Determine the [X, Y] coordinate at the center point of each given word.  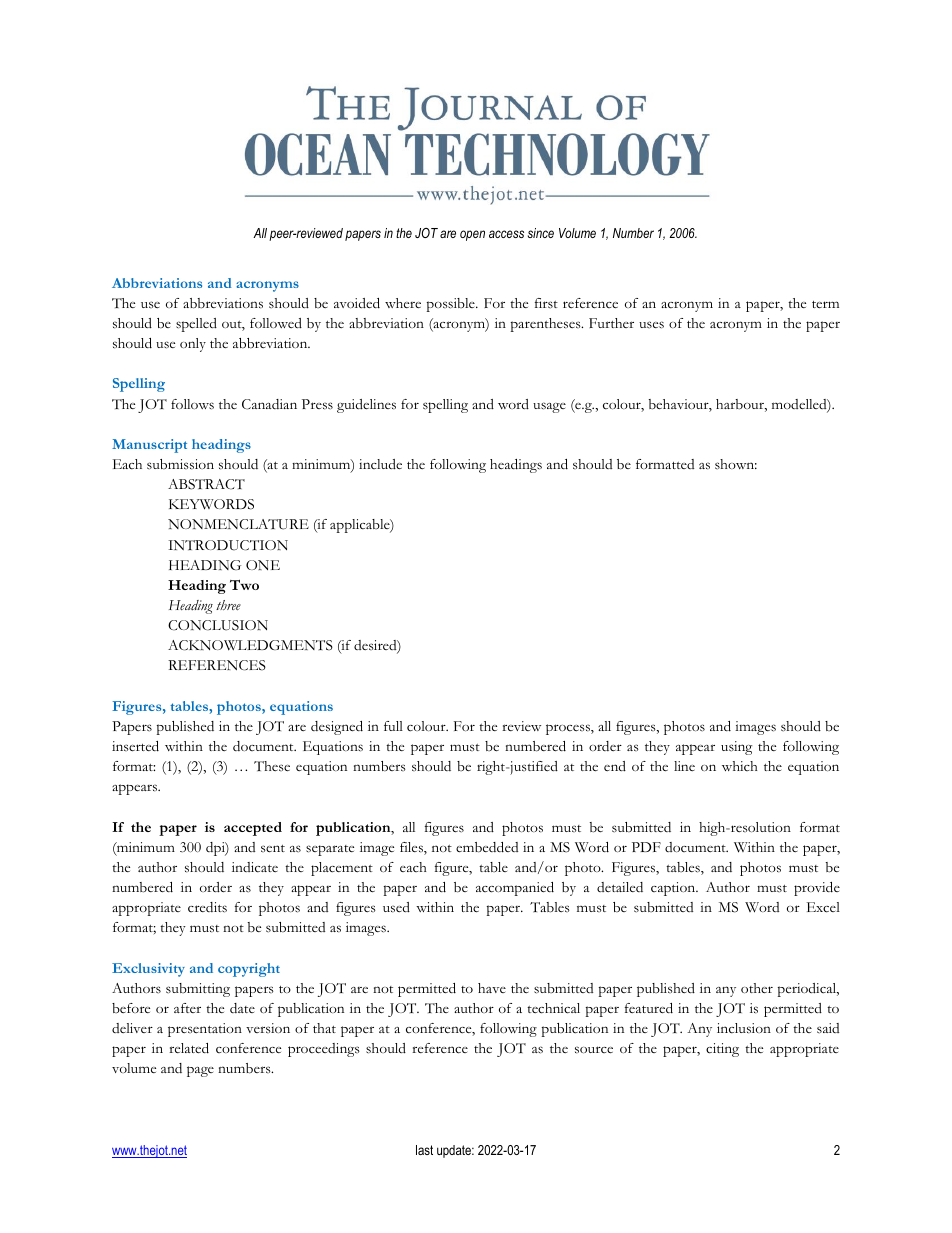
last [424, 1150]
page [200, 1071]
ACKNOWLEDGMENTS [250, 645]
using [736, 748]
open [472, 235]
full [393, 726]
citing [722, 1050]
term [825, 304]
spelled [196, 325]
